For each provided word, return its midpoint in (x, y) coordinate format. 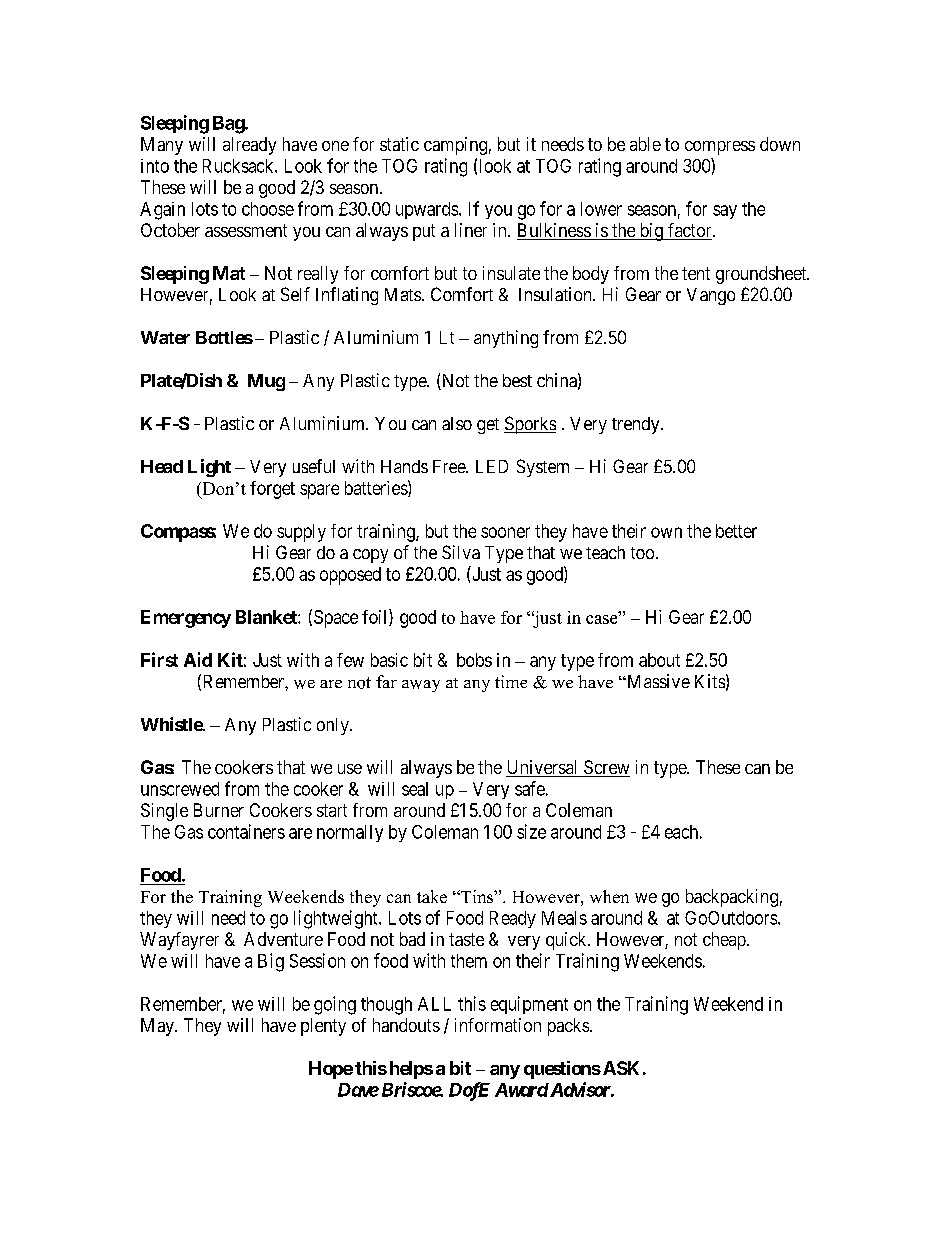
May (158, 1027)
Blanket (267, 617)
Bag (229, 125)
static (399, 144)
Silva (461, 552)
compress (720, 148)
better (736, 531)
